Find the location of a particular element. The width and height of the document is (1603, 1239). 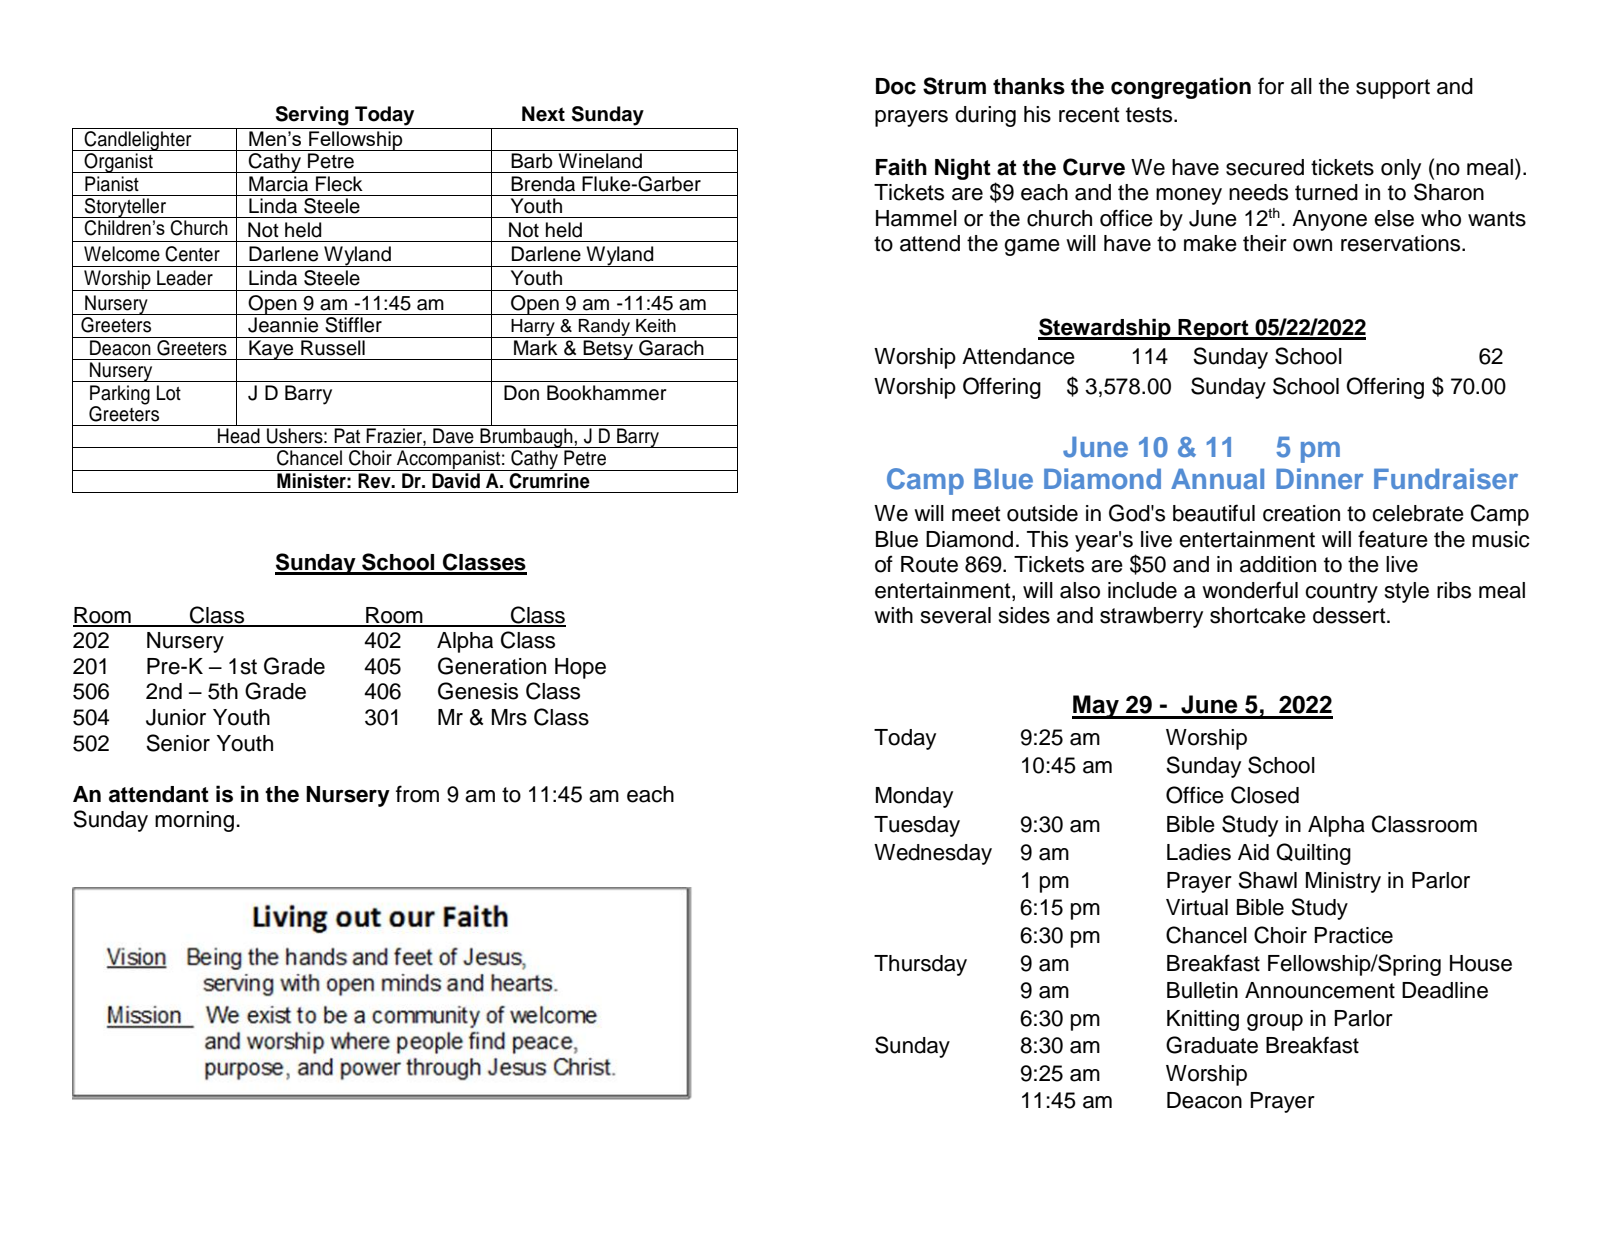

morning is located at coordinates (194, 821).
